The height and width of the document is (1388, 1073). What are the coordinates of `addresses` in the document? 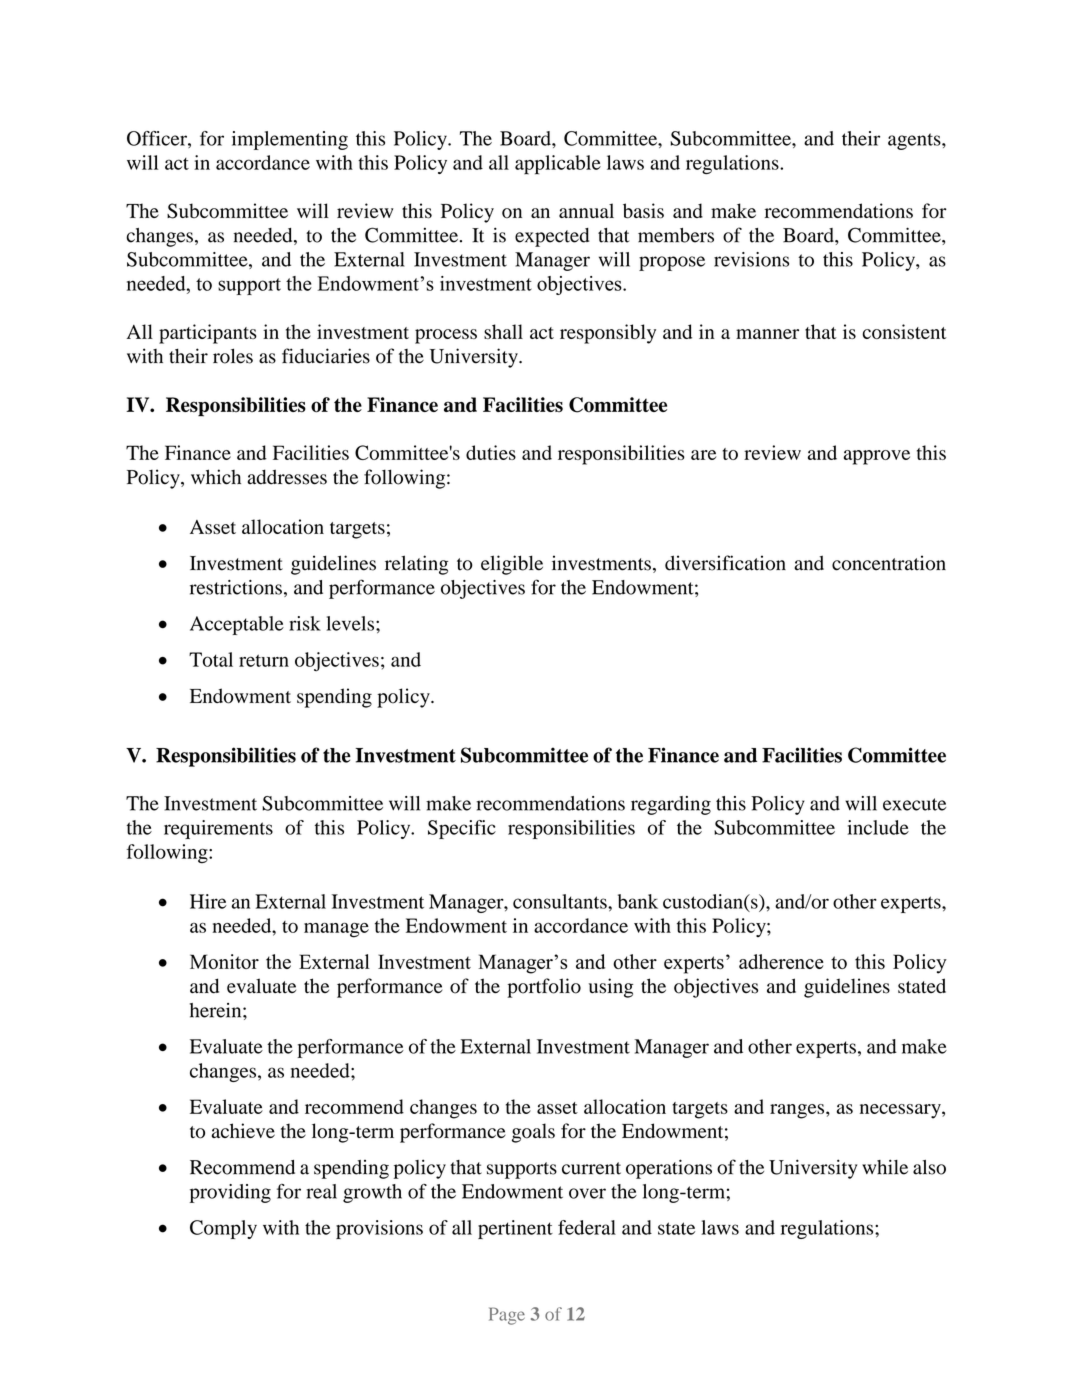 It's located at (287, 477).
